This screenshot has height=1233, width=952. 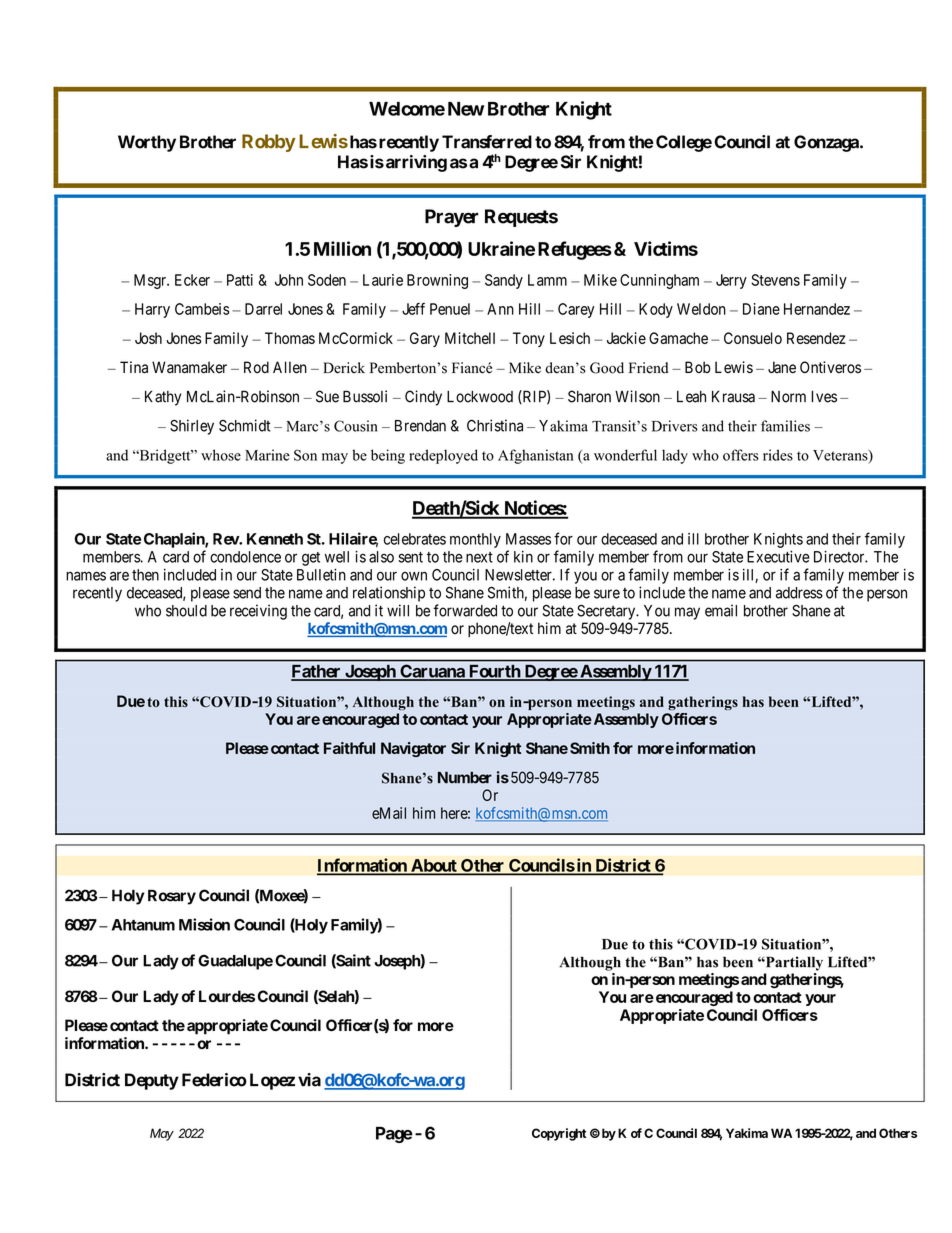 What do you see at coordinates (269, 143) in the screenshot?
I see `Robby` at bounding box center [269, 143].
